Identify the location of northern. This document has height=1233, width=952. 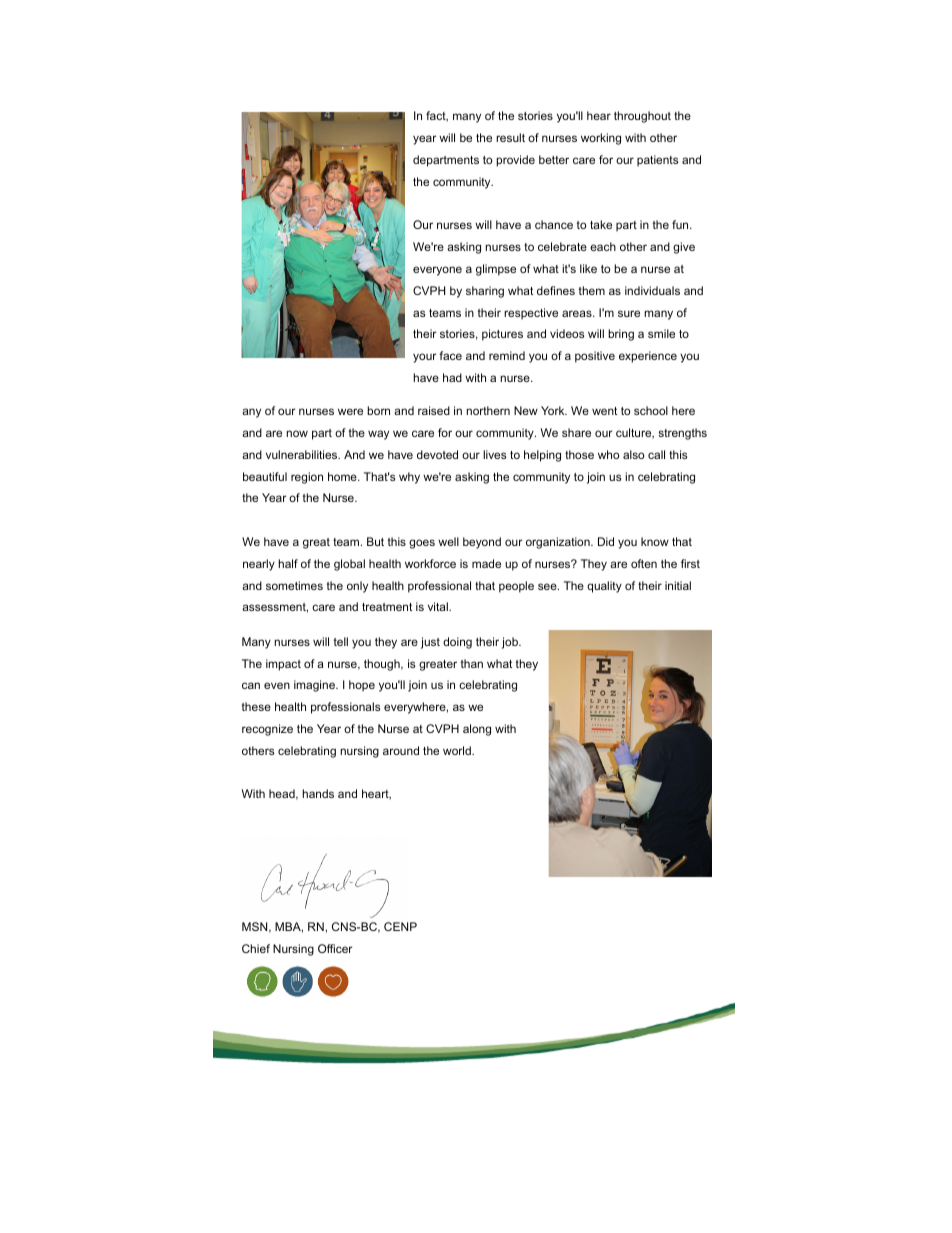
(488, 410).
